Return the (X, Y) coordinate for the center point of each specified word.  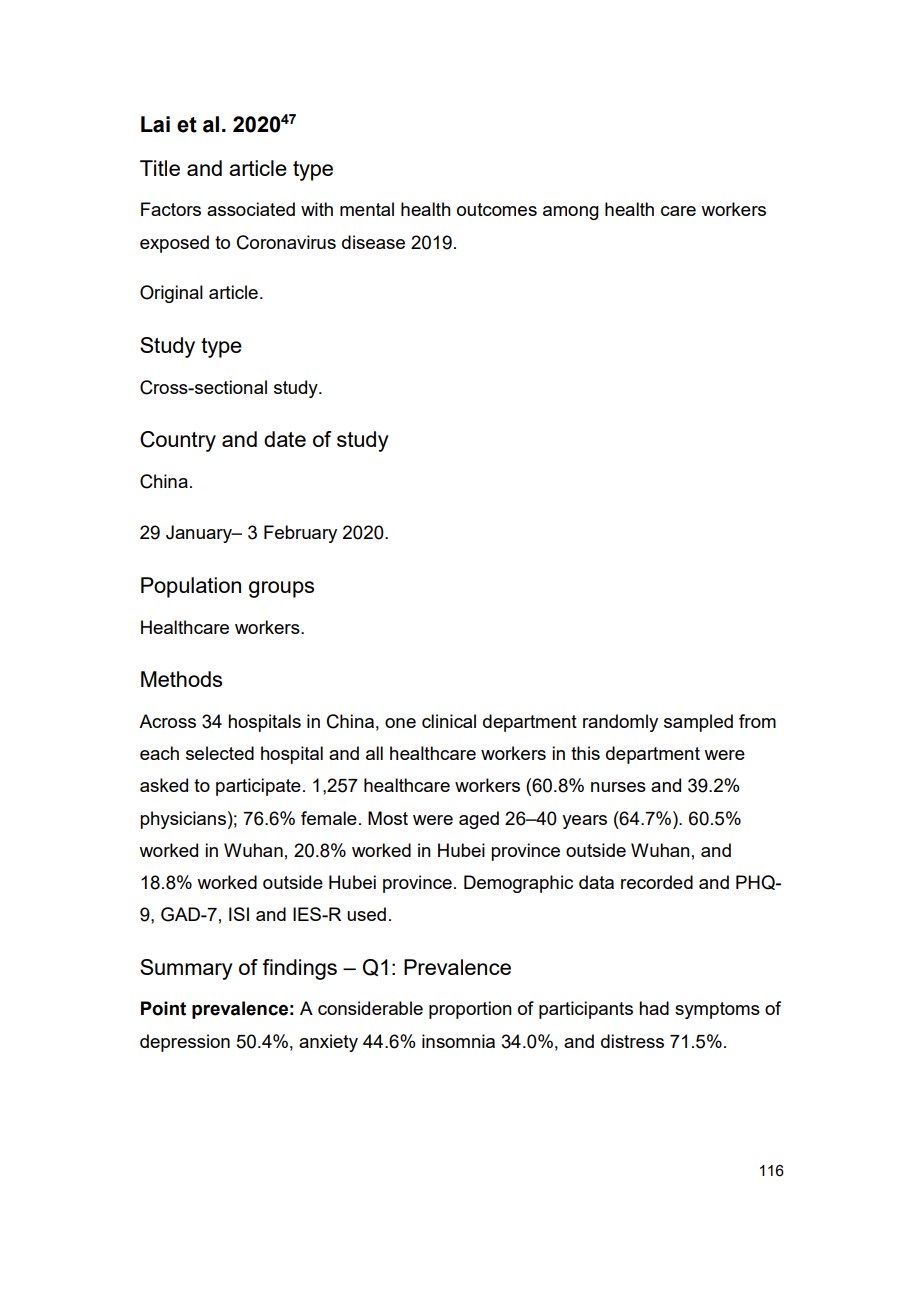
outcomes (497, 209)
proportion (470, 1010)
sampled (698, 723)
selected (220, 753)
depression (185, 1043)
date (285, 439)
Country (178, 441)
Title (160, 168)
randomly (620, 723)
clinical (449, 721)
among (571, 213)
